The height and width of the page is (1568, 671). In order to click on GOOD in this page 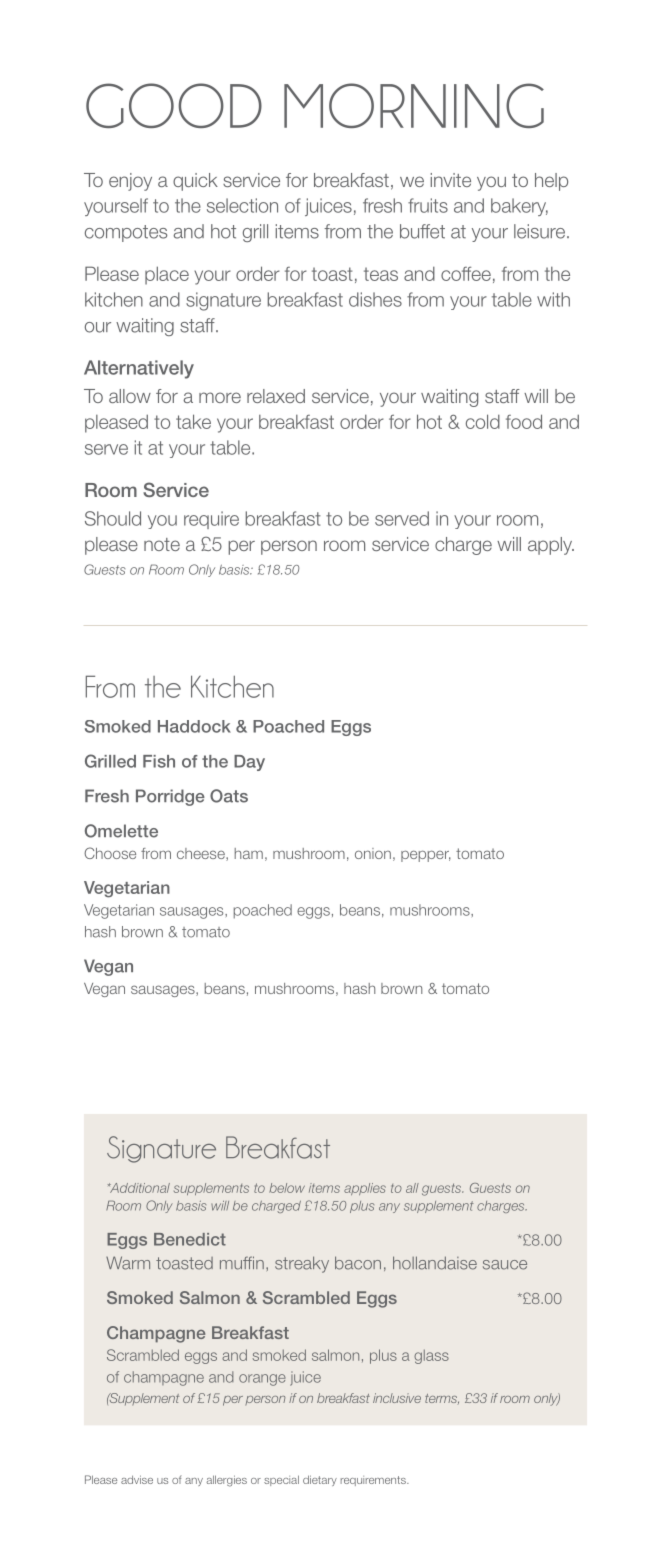, I will do `click(174, 105)`.
